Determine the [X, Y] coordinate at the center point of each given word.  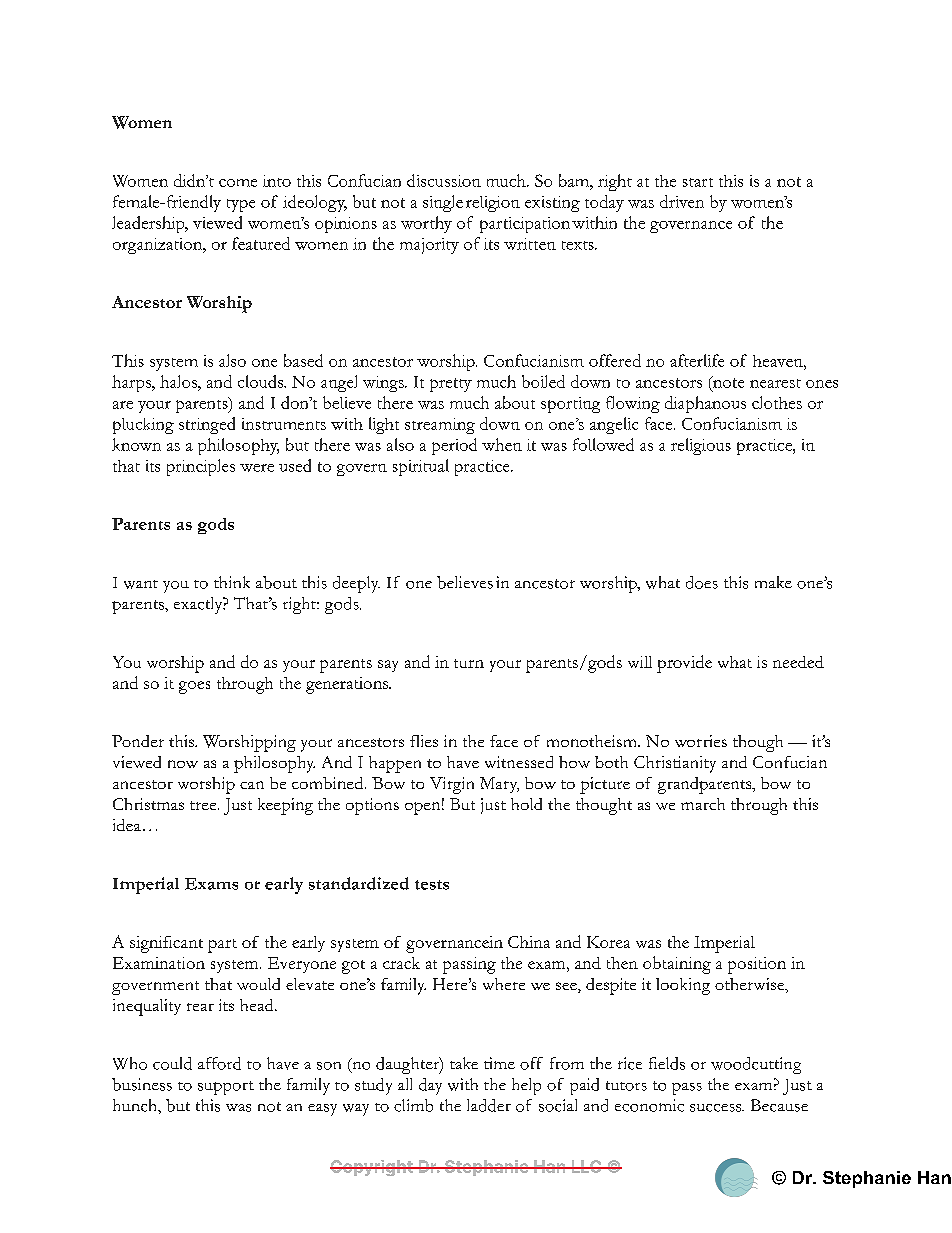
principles [201, 467]
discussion [444, 180]
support [226, 1088]
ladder [489, 1105]
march [703, 804]
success [716, 1108]
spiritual [421, 467]
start [698, 182]
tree [204, 805]
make [773, 582]
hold [526, 804]
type [241, 205]
